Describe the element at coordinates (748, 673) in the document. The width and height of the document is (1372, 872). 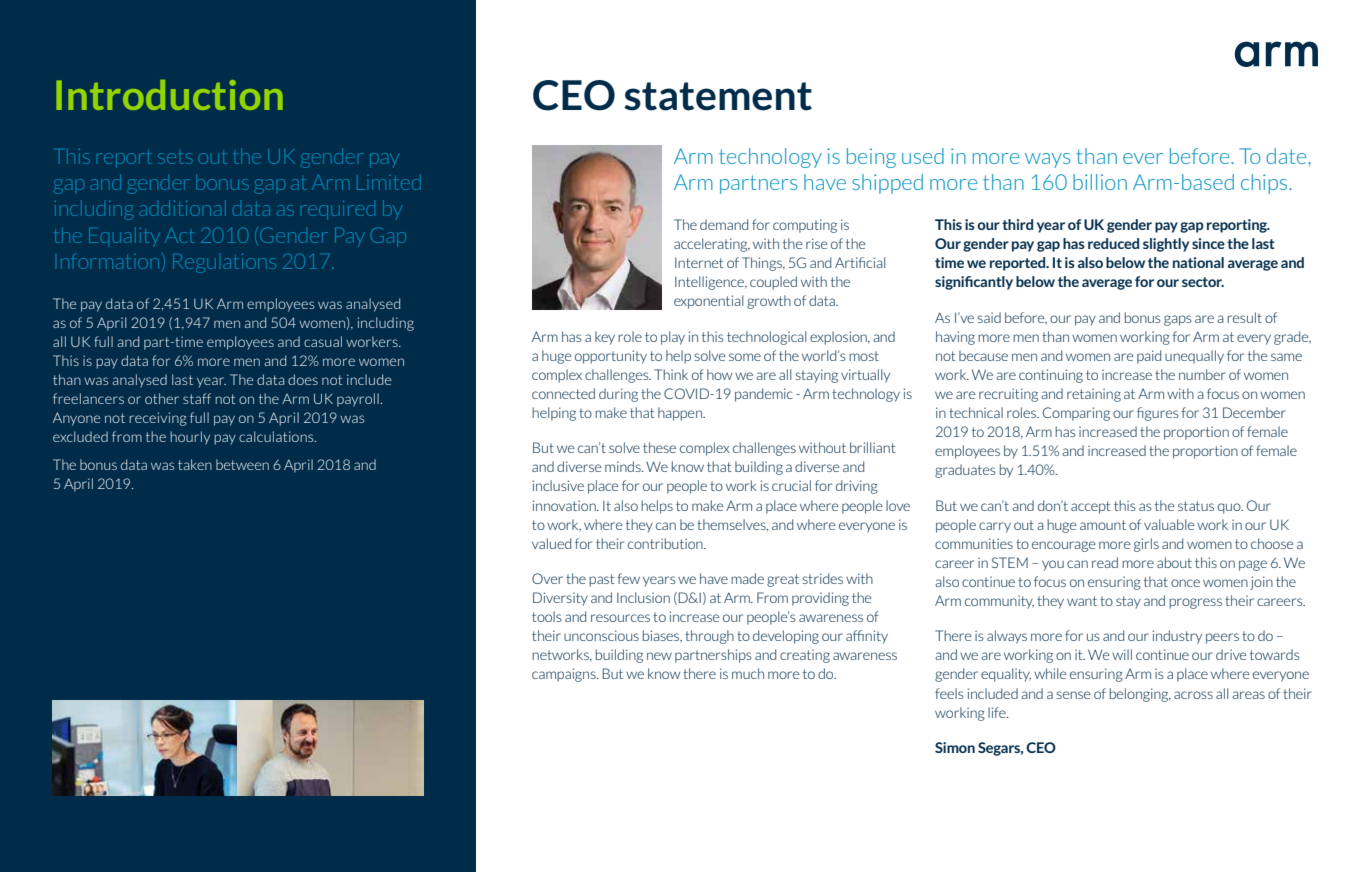
I see `much` at that location.
